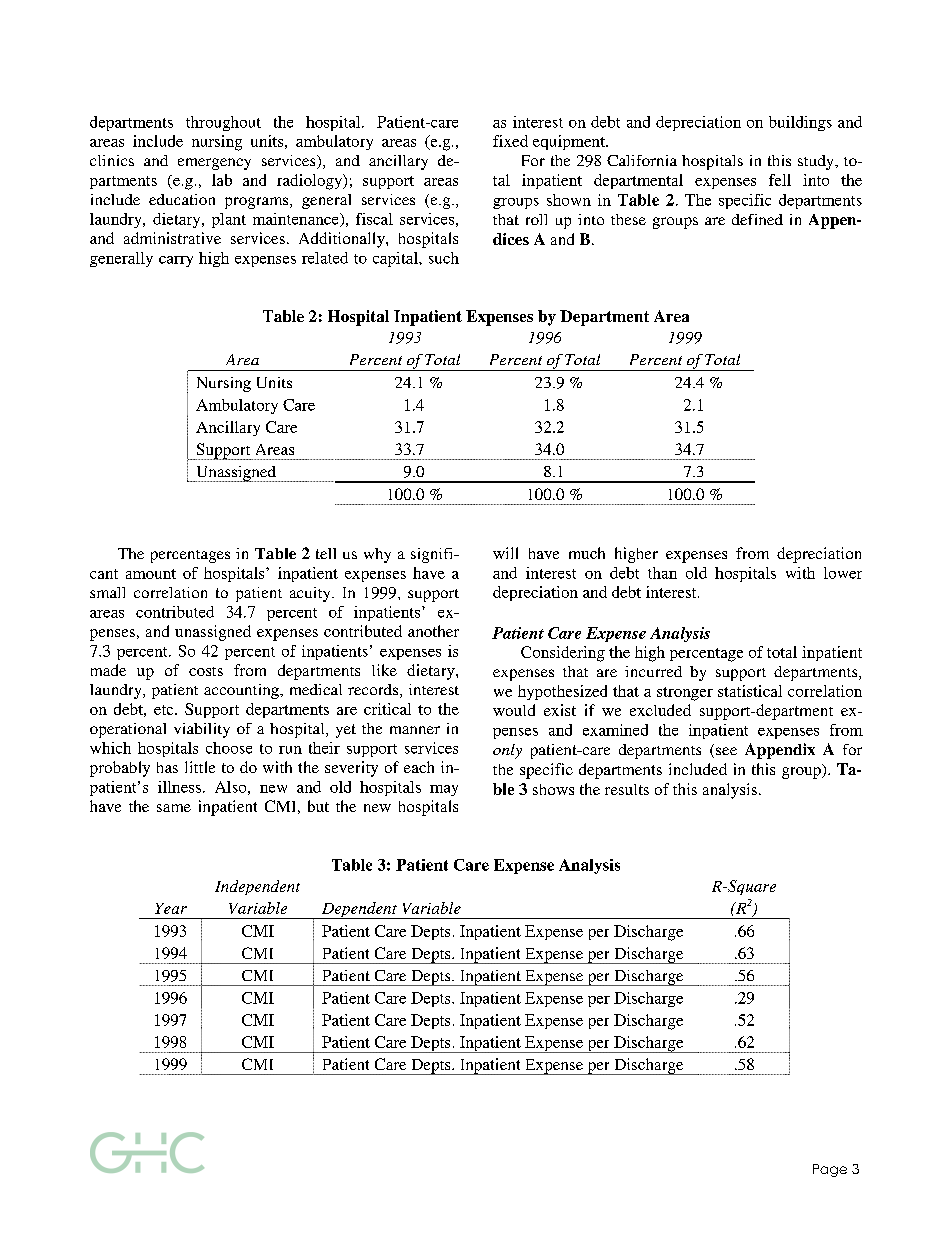 This screenshot has height=1233, width=952. Describe the element at coordinates (171, 908) in the screenshot. I see `Year` at that location.
